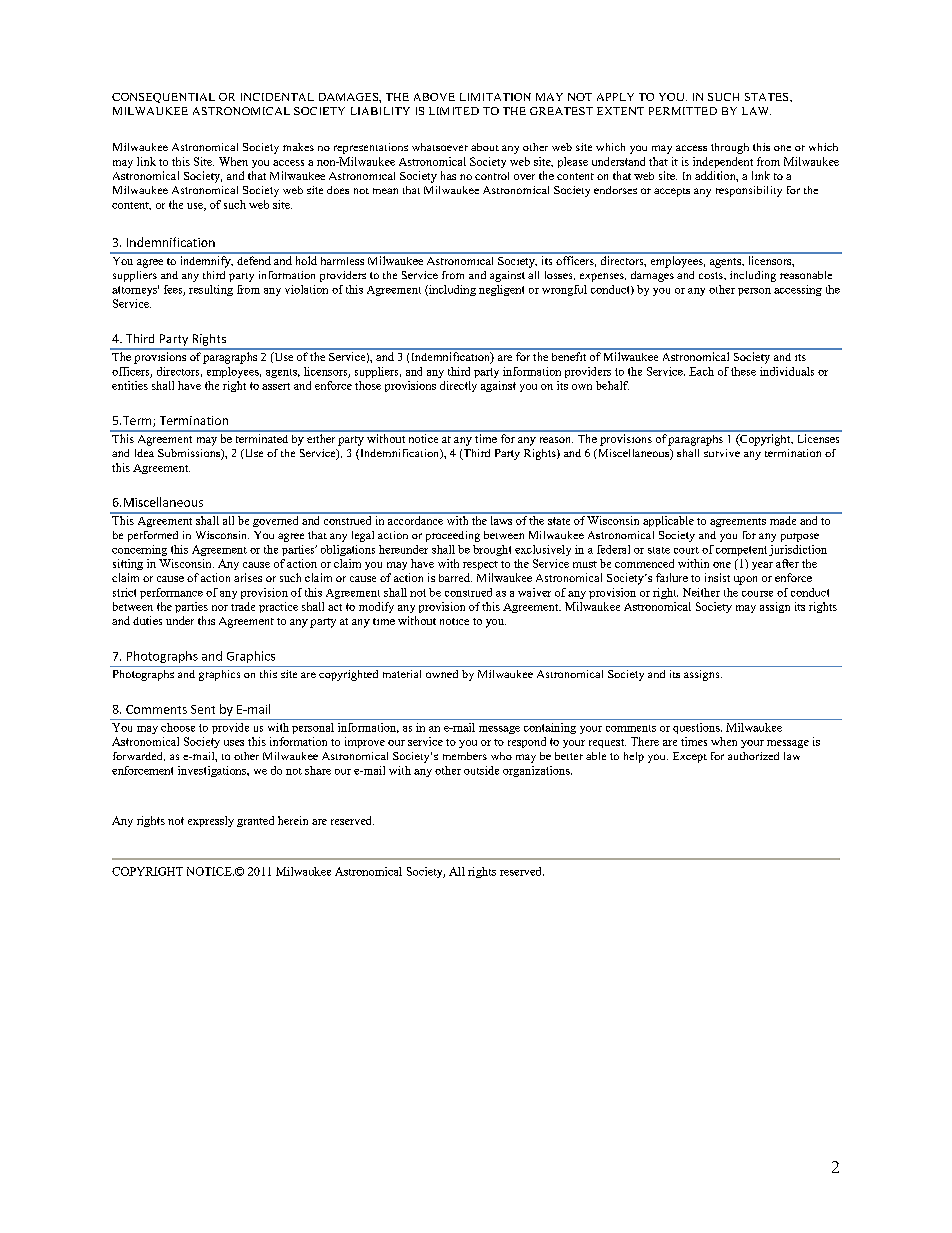 The width and height of the image is (952, 1233). I want to click on directly, so click(458, 386).
